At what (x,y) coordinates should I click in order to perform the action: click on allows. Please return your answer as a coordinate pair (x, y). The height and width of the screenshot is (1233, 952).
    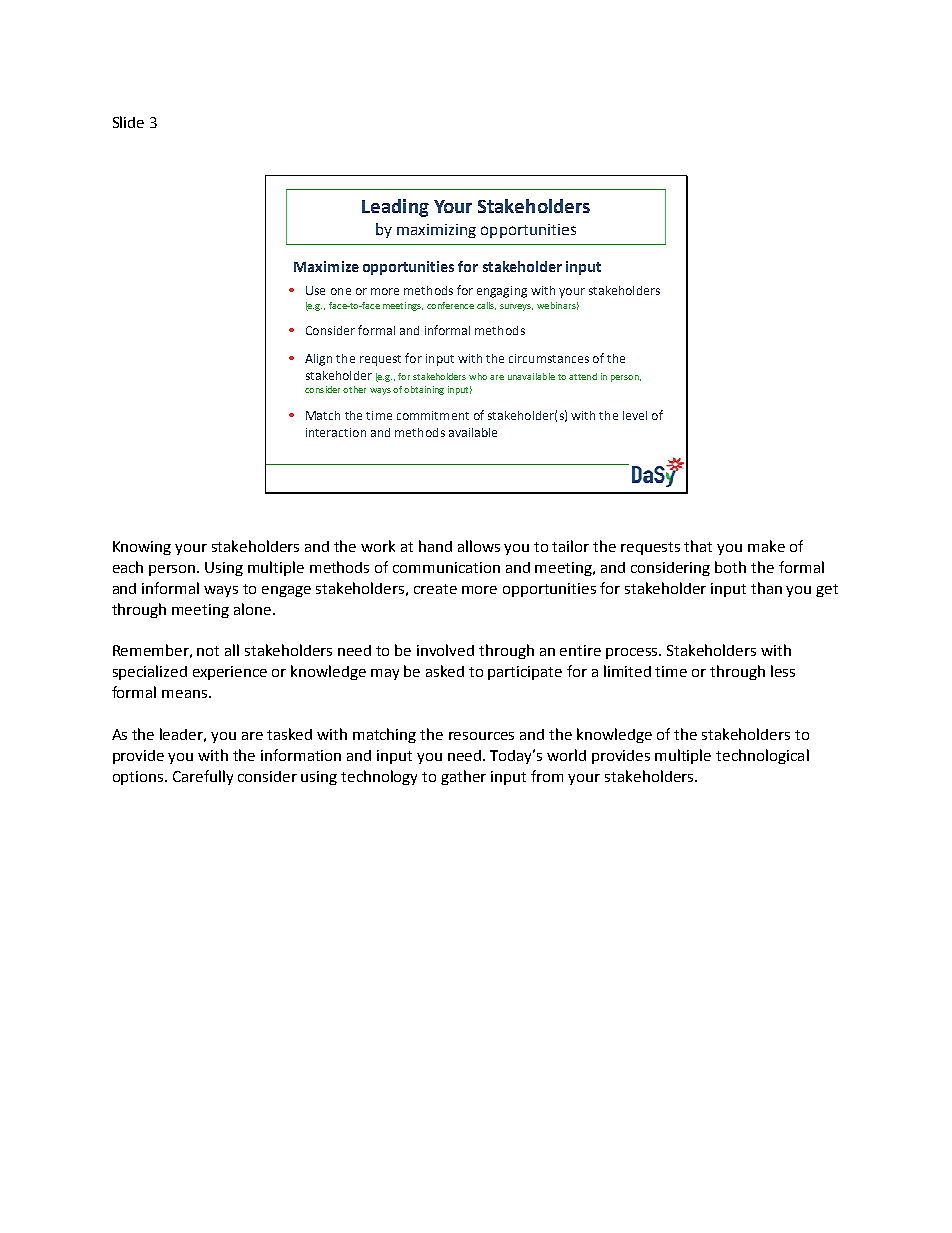
    Looking at the image, I should click on (479, 546).
